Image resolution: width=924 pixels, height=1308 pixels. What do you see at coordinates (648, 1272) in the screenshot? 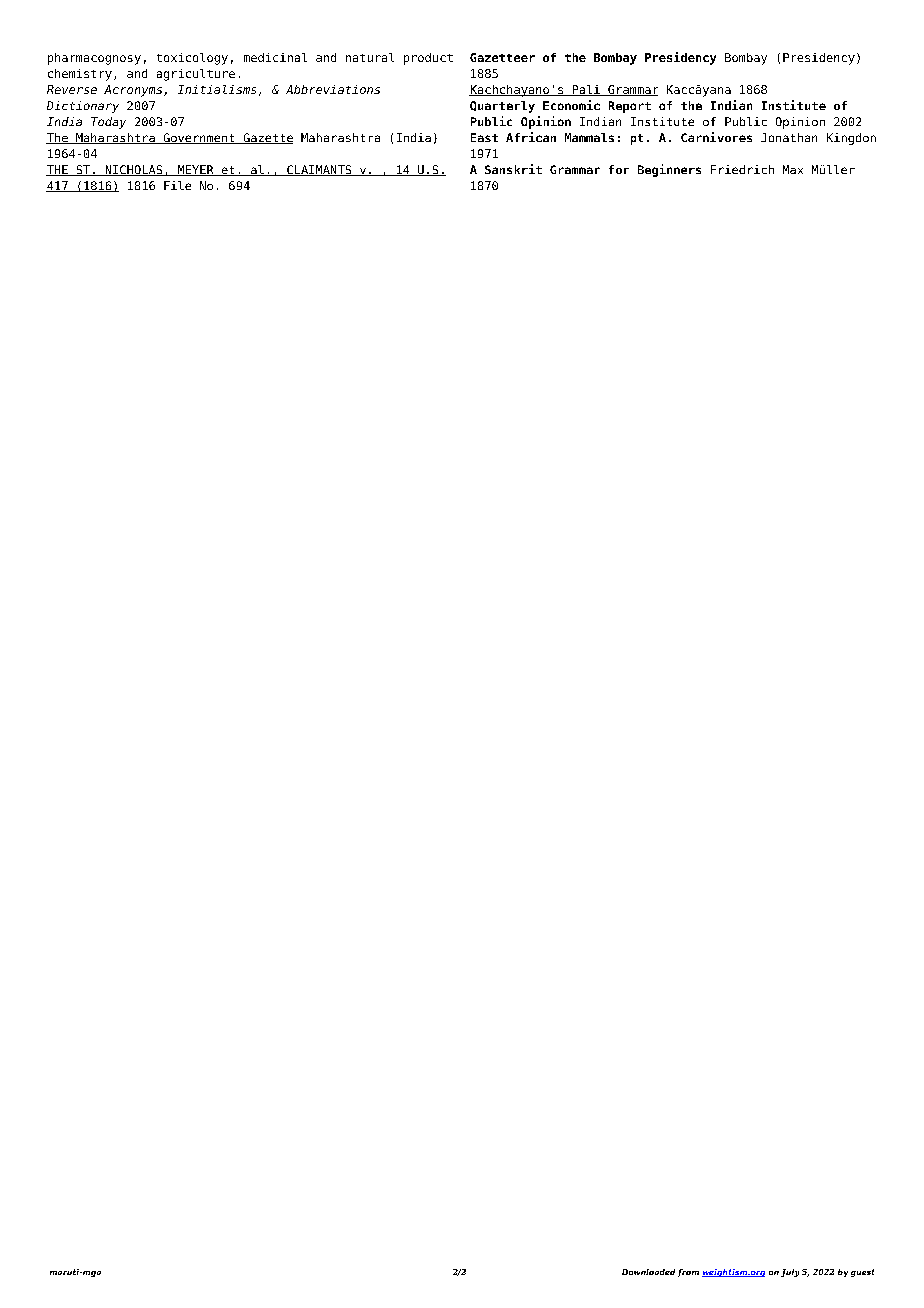
I see `Downloaded` at bounding box center [648, 1272].
